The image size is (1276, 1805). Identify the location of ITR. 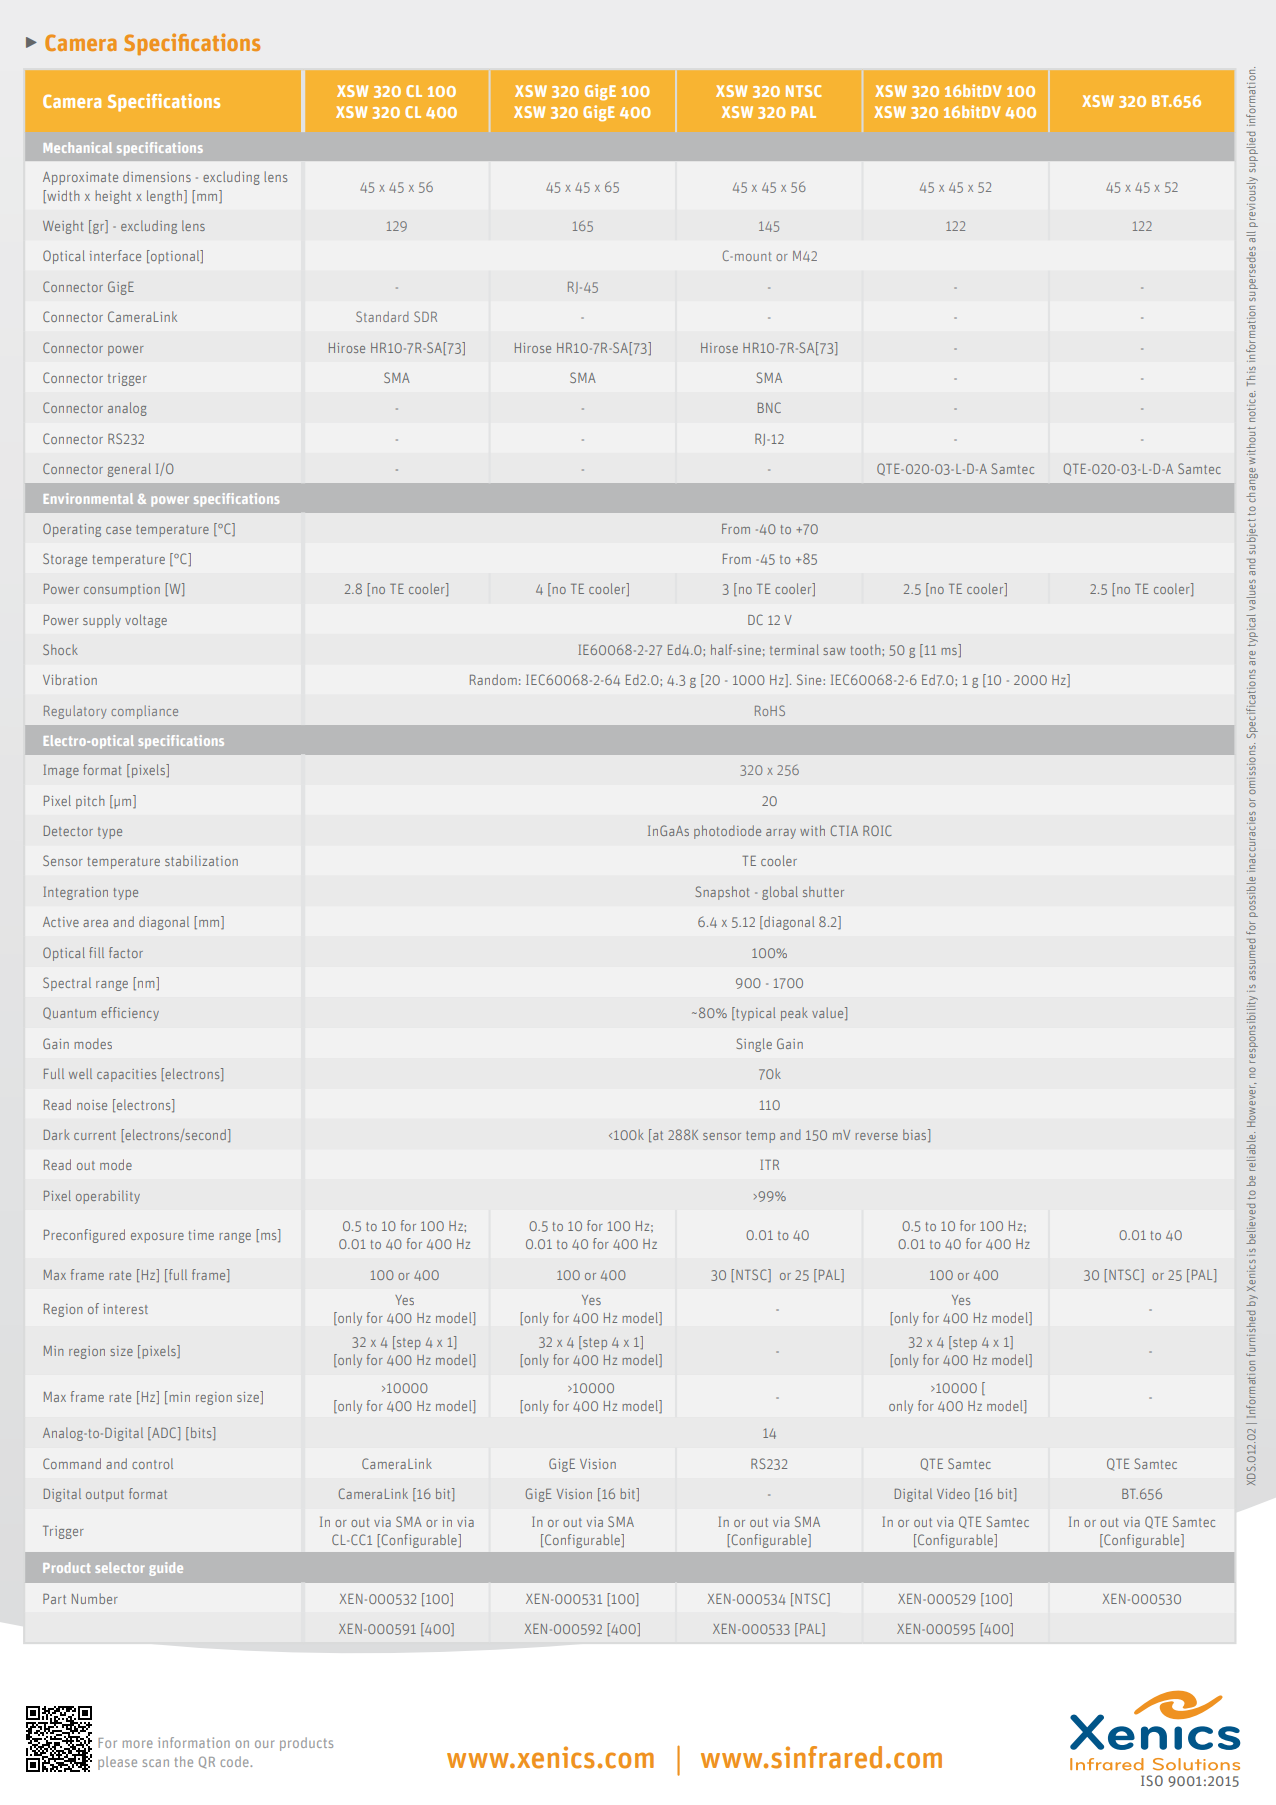
(769, 1164).
